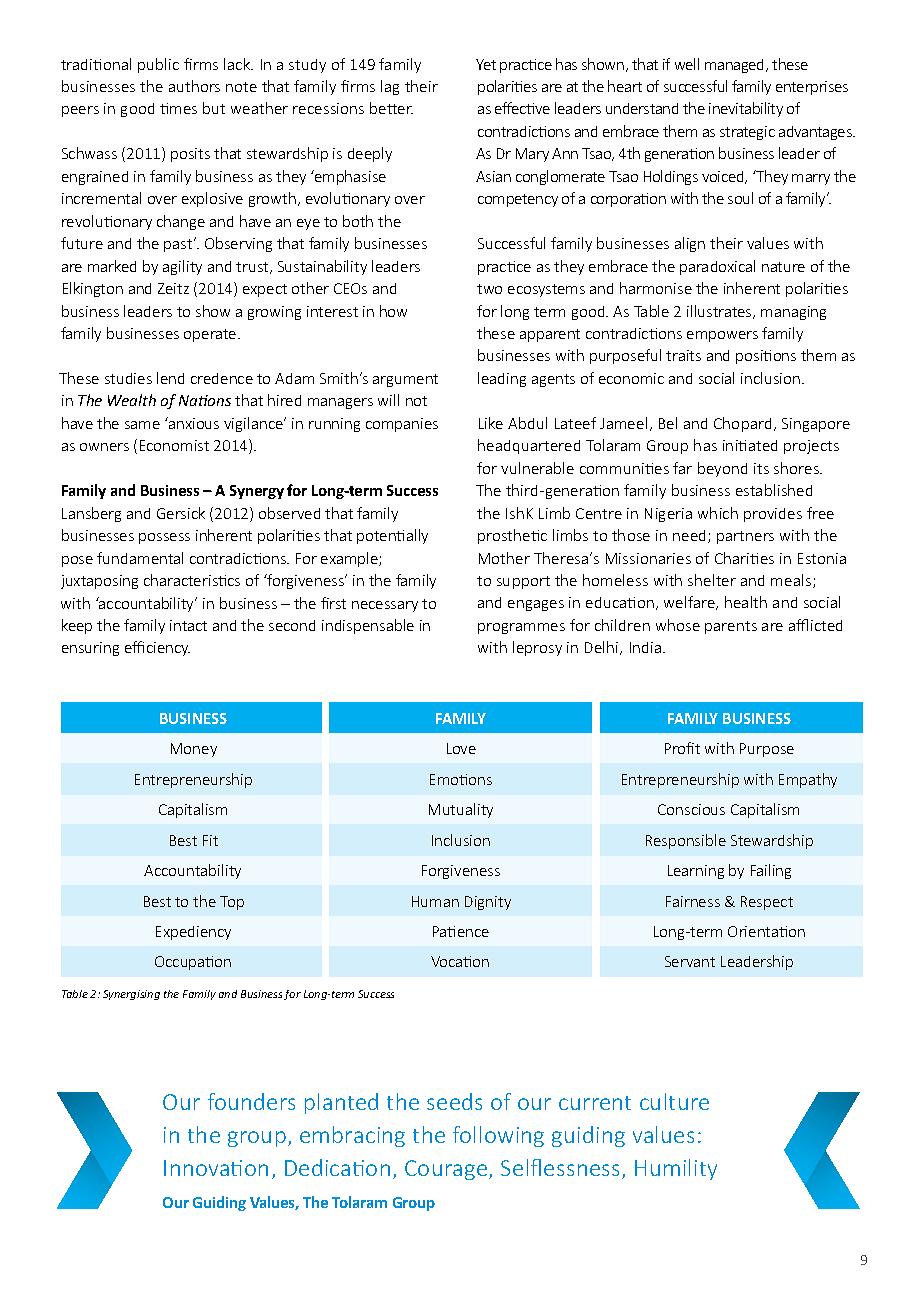 The image size is (924, 1308). Describe the element at coordinates (691, 809) in the screenshot. I see `Conscious` at that location.
